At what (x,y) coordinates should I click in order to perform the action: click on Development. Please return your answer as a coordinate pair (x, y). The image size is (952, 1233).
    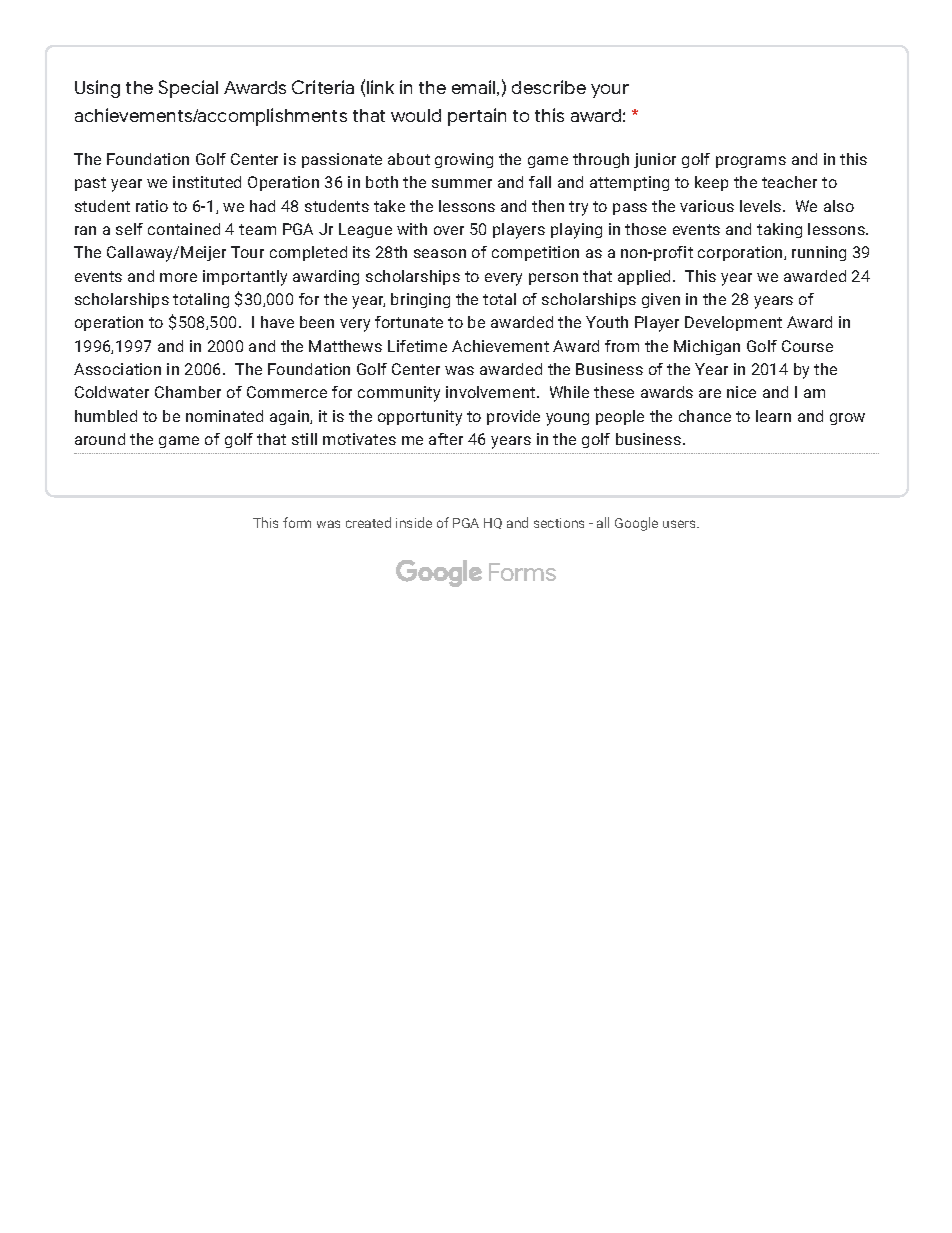
    Looking at the image, I should click on (733, 323).
